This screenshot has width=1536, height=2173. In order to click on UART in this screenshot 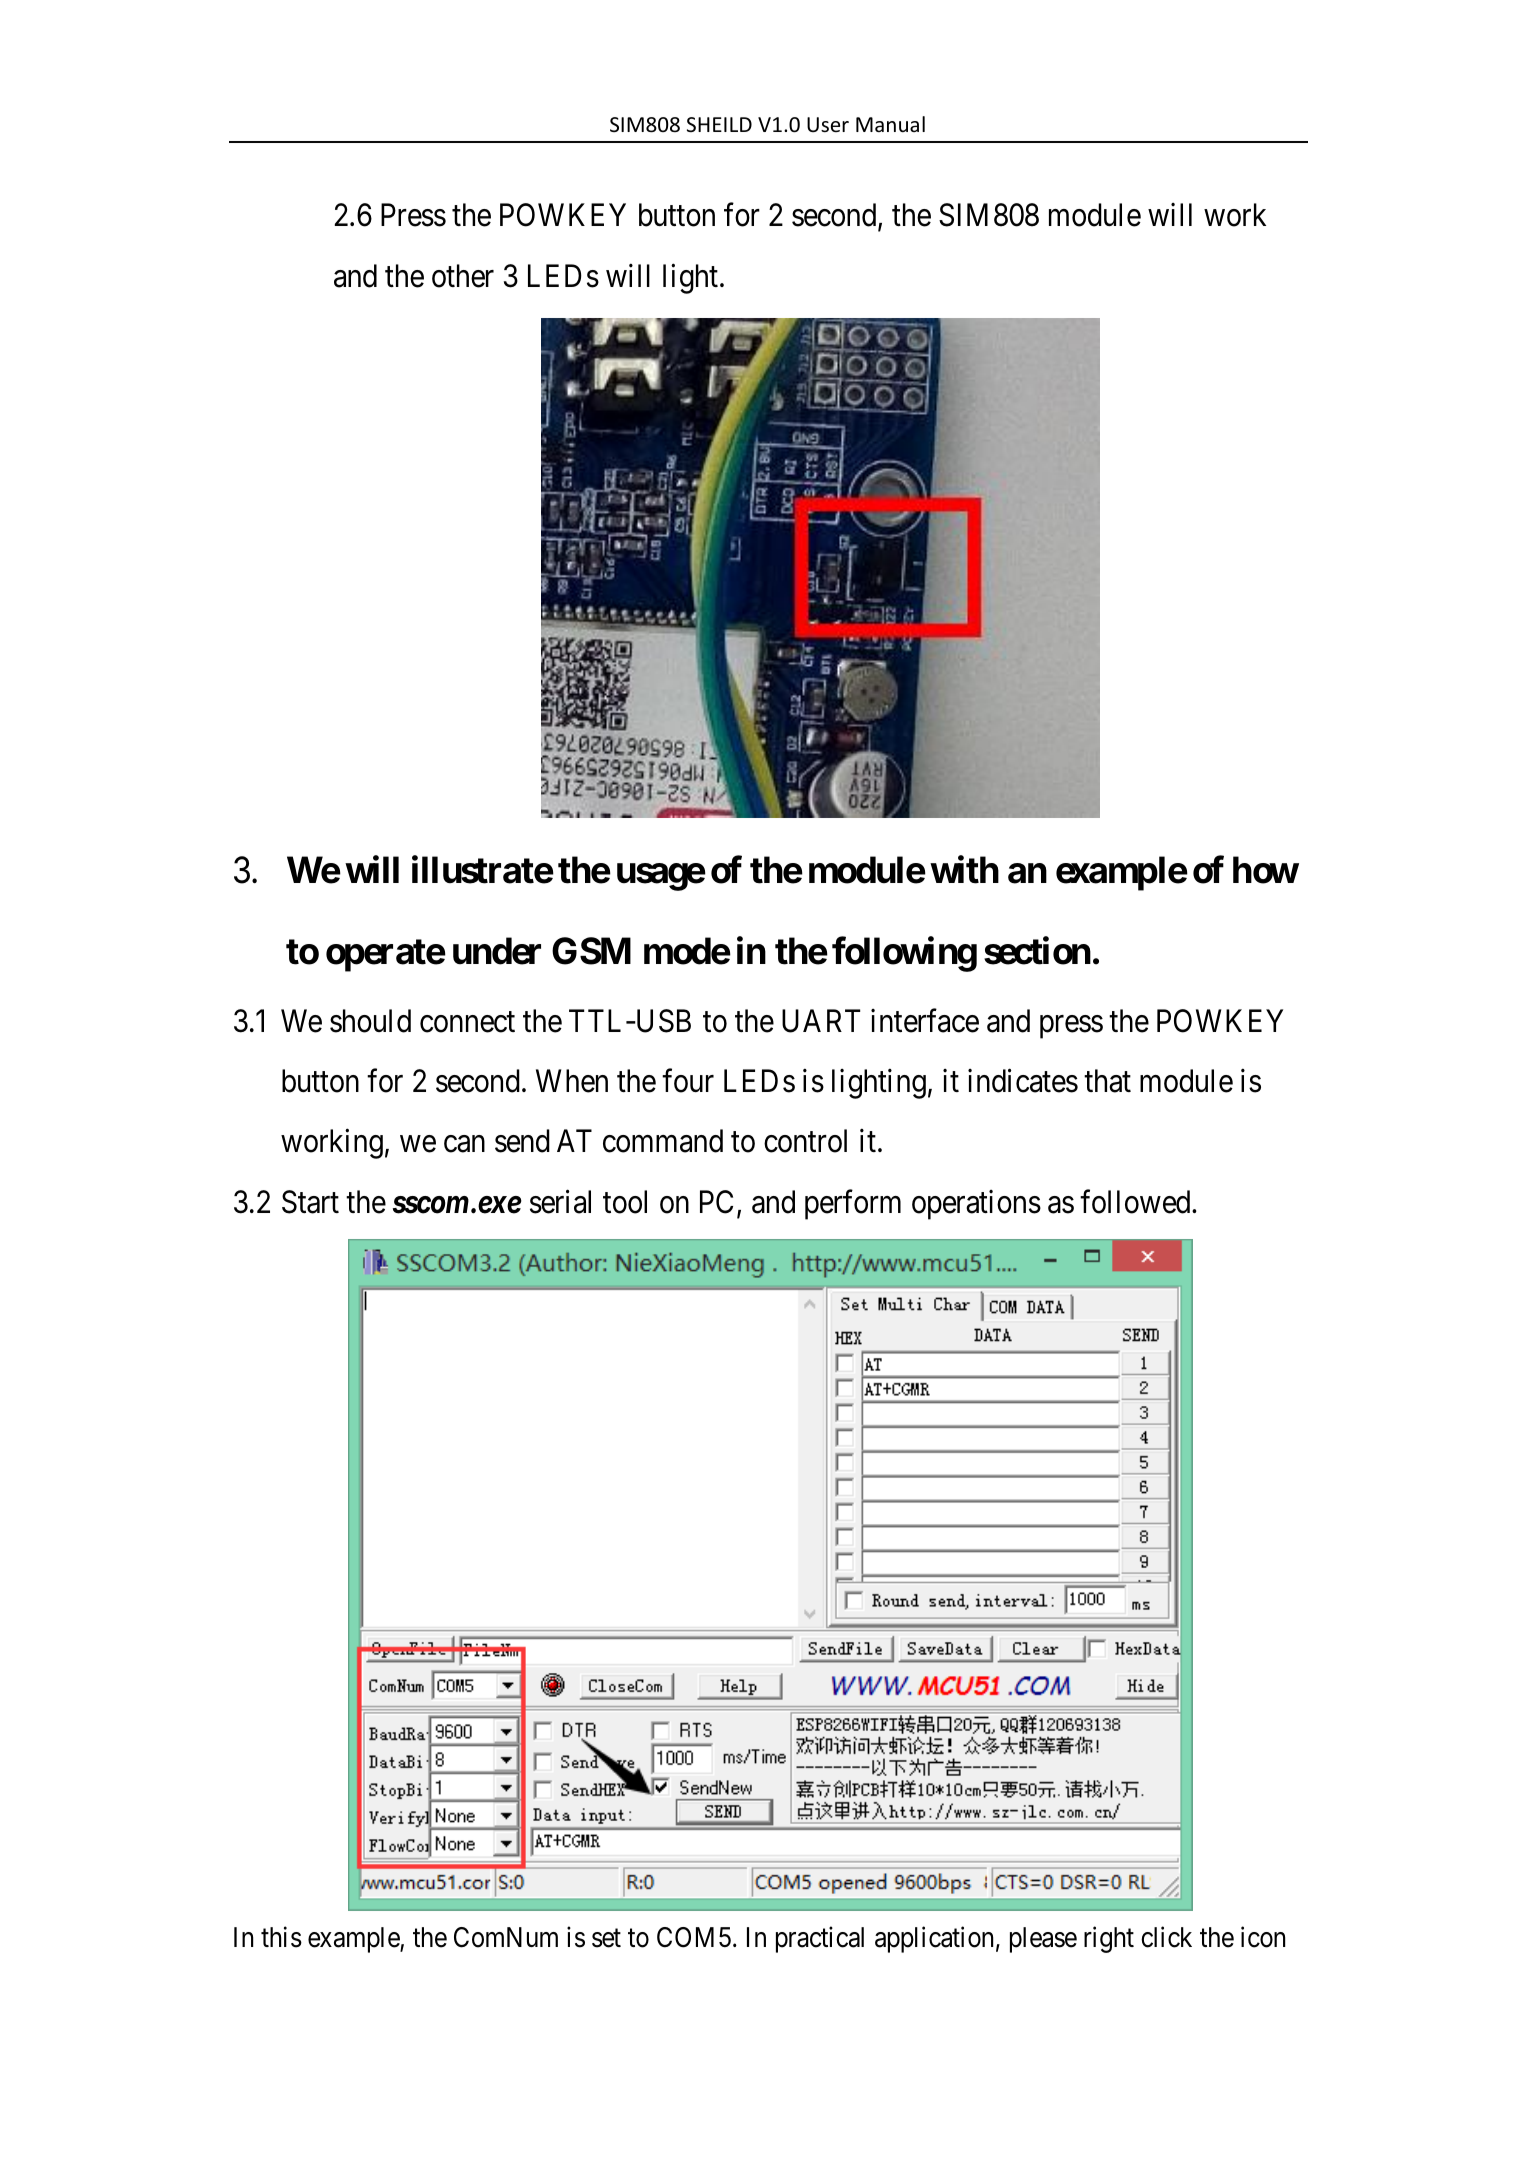, I will do `click(821, 1021)`.
